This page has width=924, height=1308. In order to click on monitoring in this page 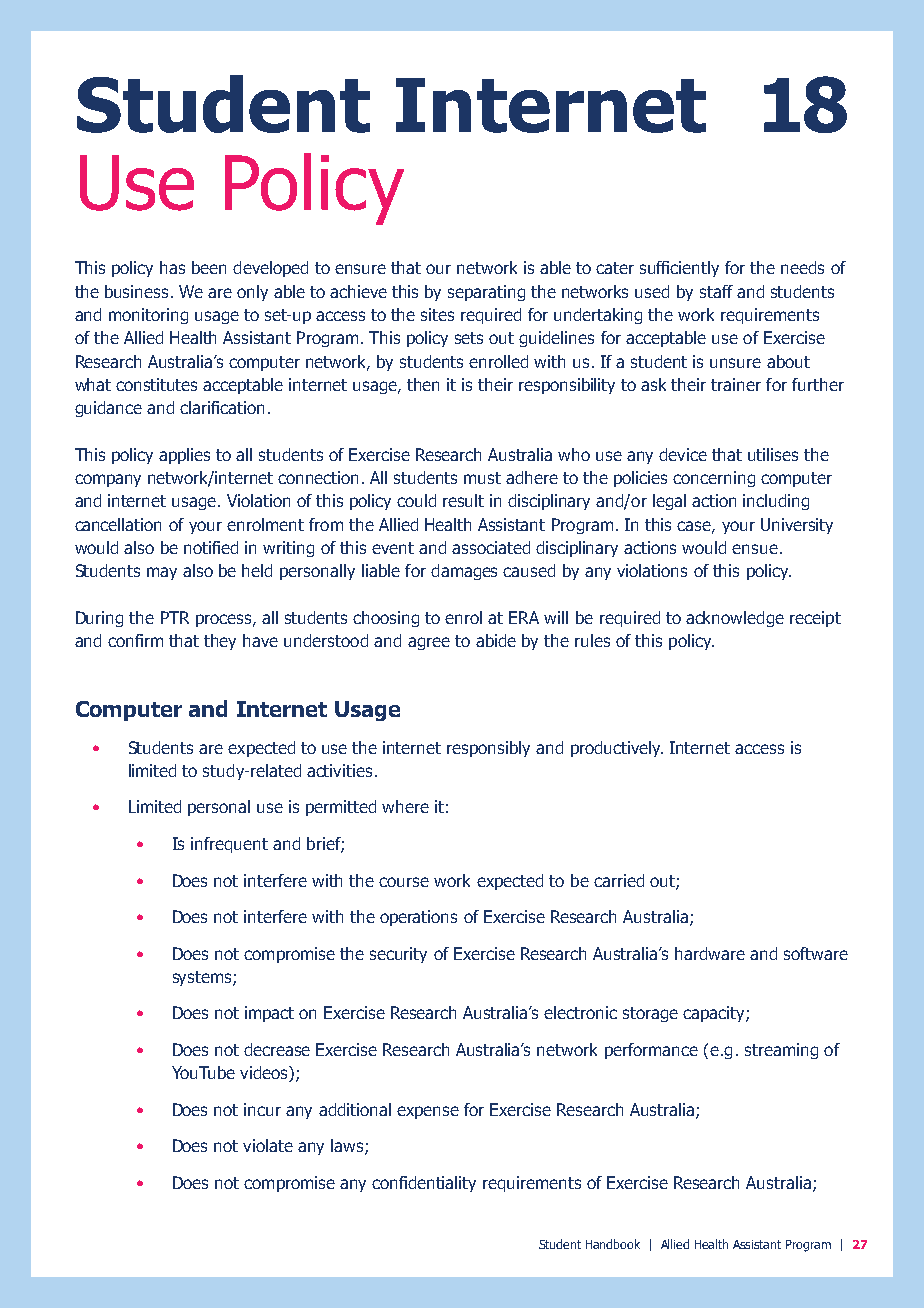, I will do `click(148, 316)`.
